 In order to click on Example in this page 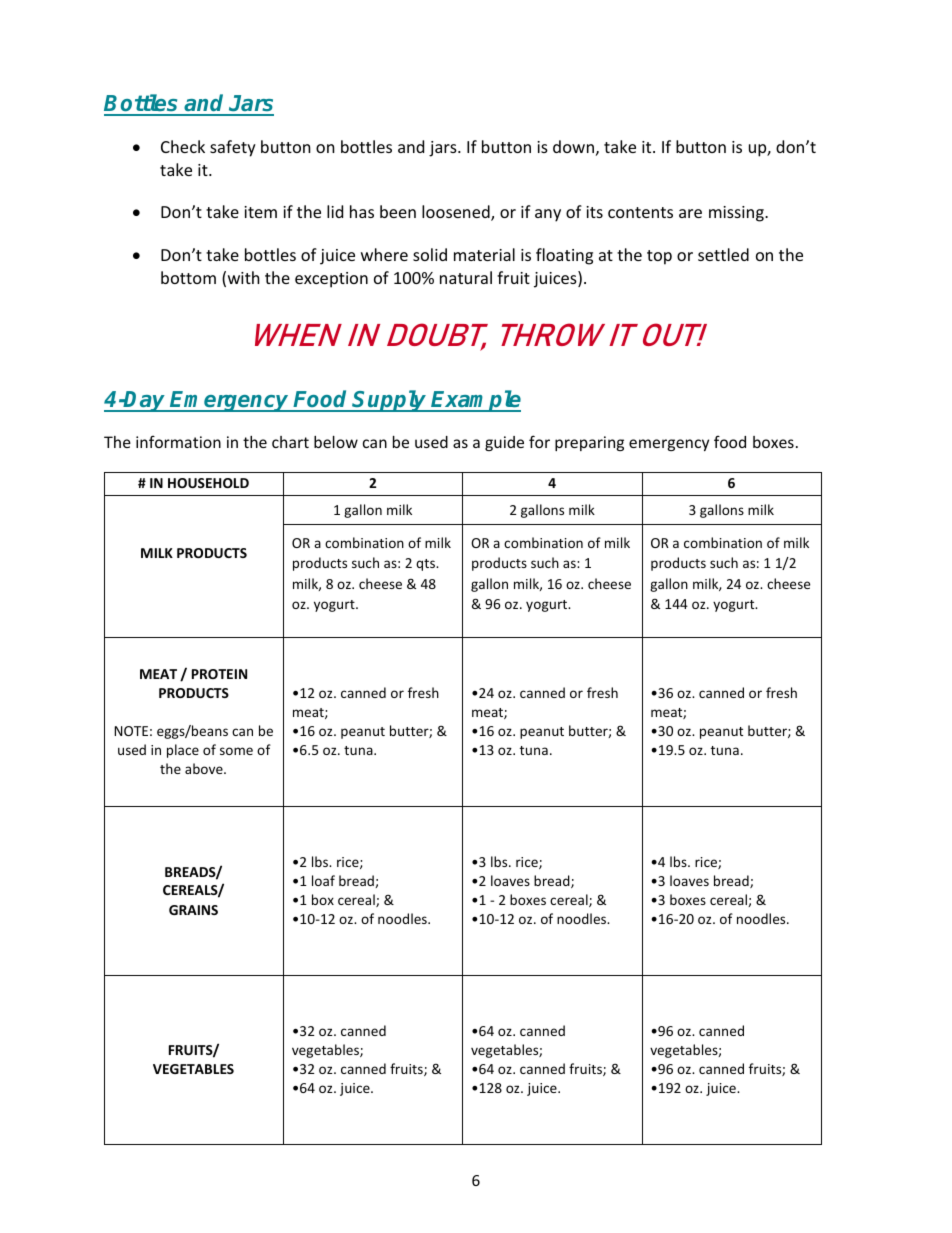, I will do `click(475, 401)`.
